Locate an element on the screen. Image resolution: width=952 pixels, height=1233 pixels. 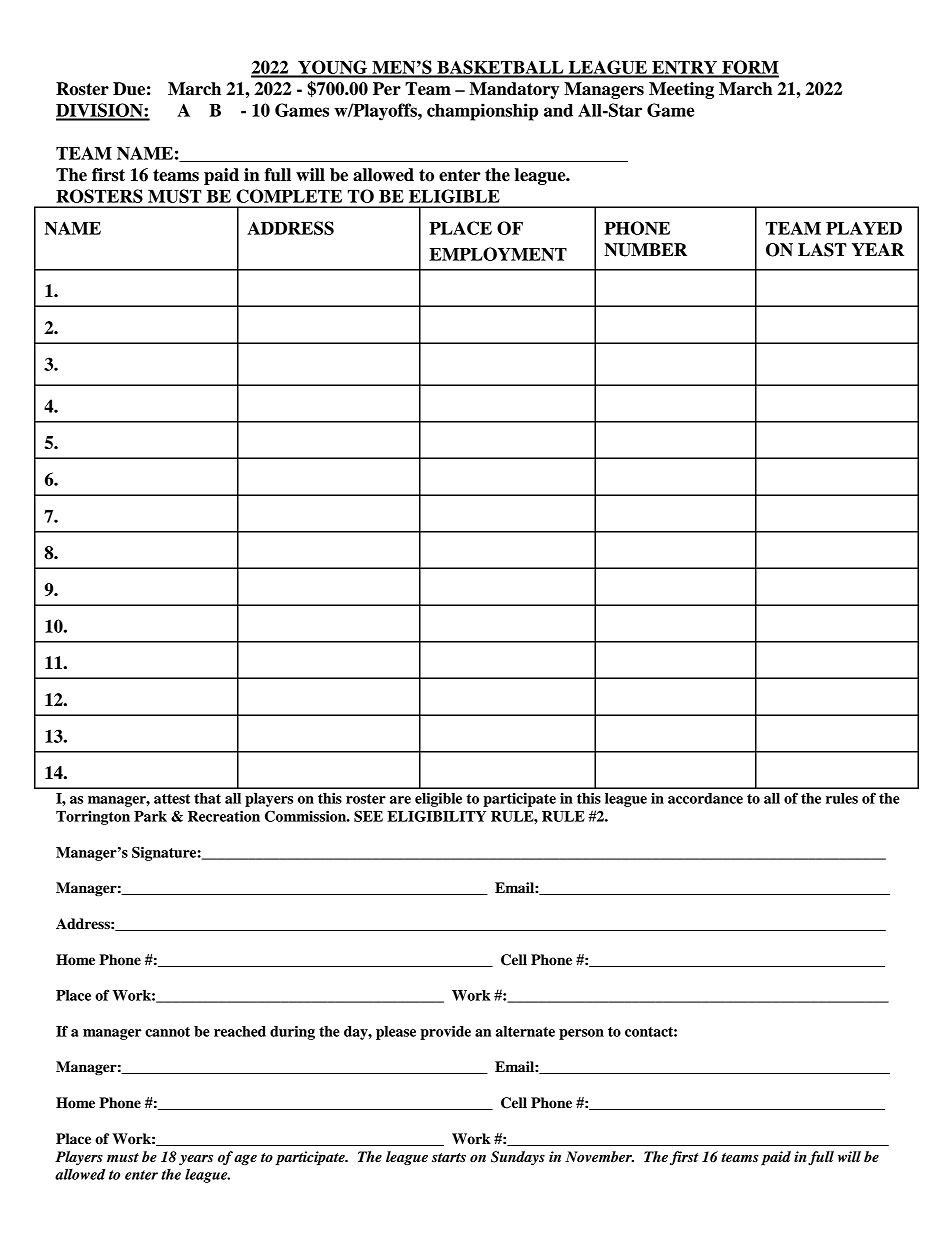
accordance is located at coordinates (705, 798).
